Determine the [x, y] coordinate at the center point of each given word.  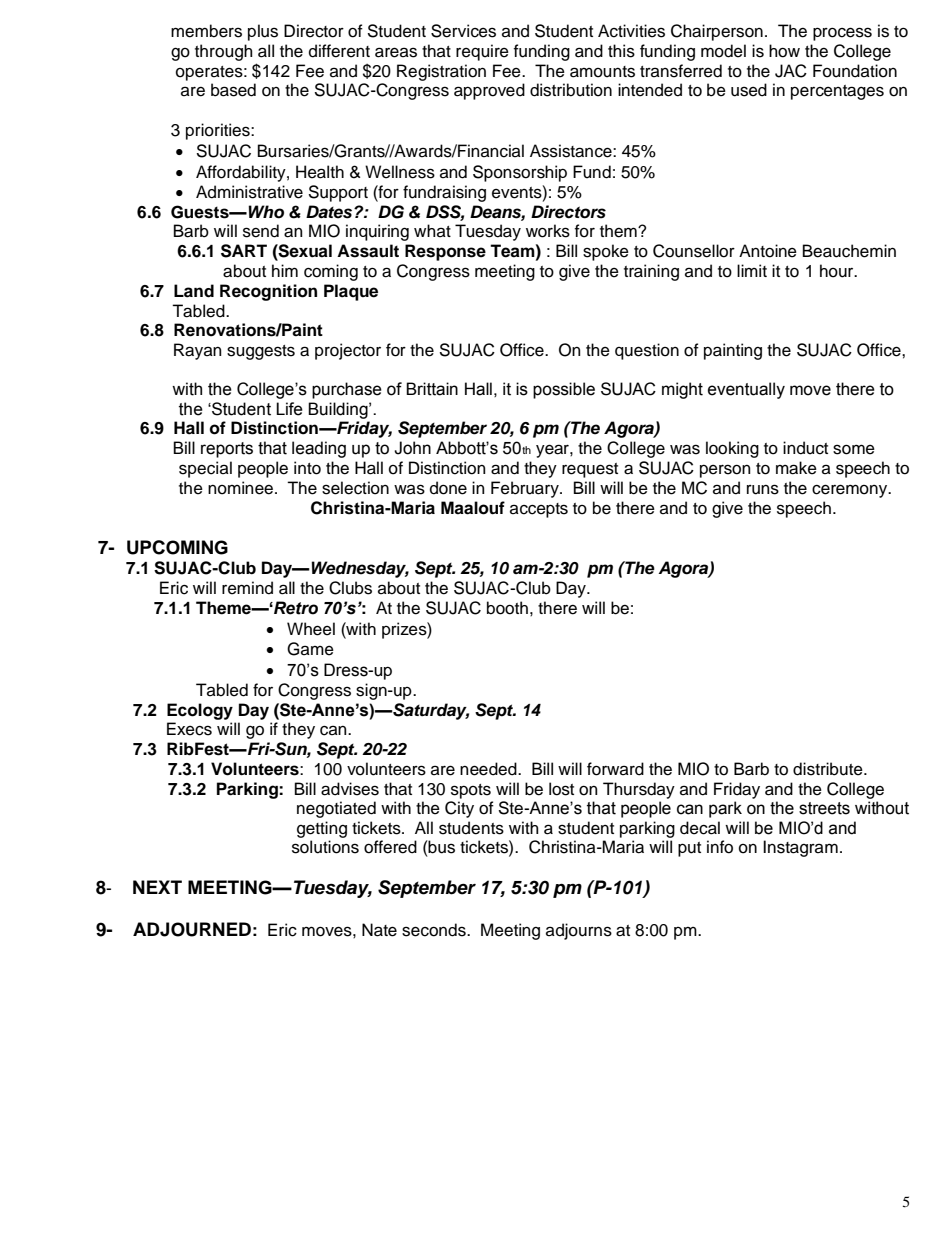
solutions [325, 847]
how [784, 51]
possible [564, 390]
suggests [261, 352]
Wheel [311, 629]
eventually [746, 390]
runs [763, 489]
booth [507, 608]
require [482, 52]
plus [263, 32]
